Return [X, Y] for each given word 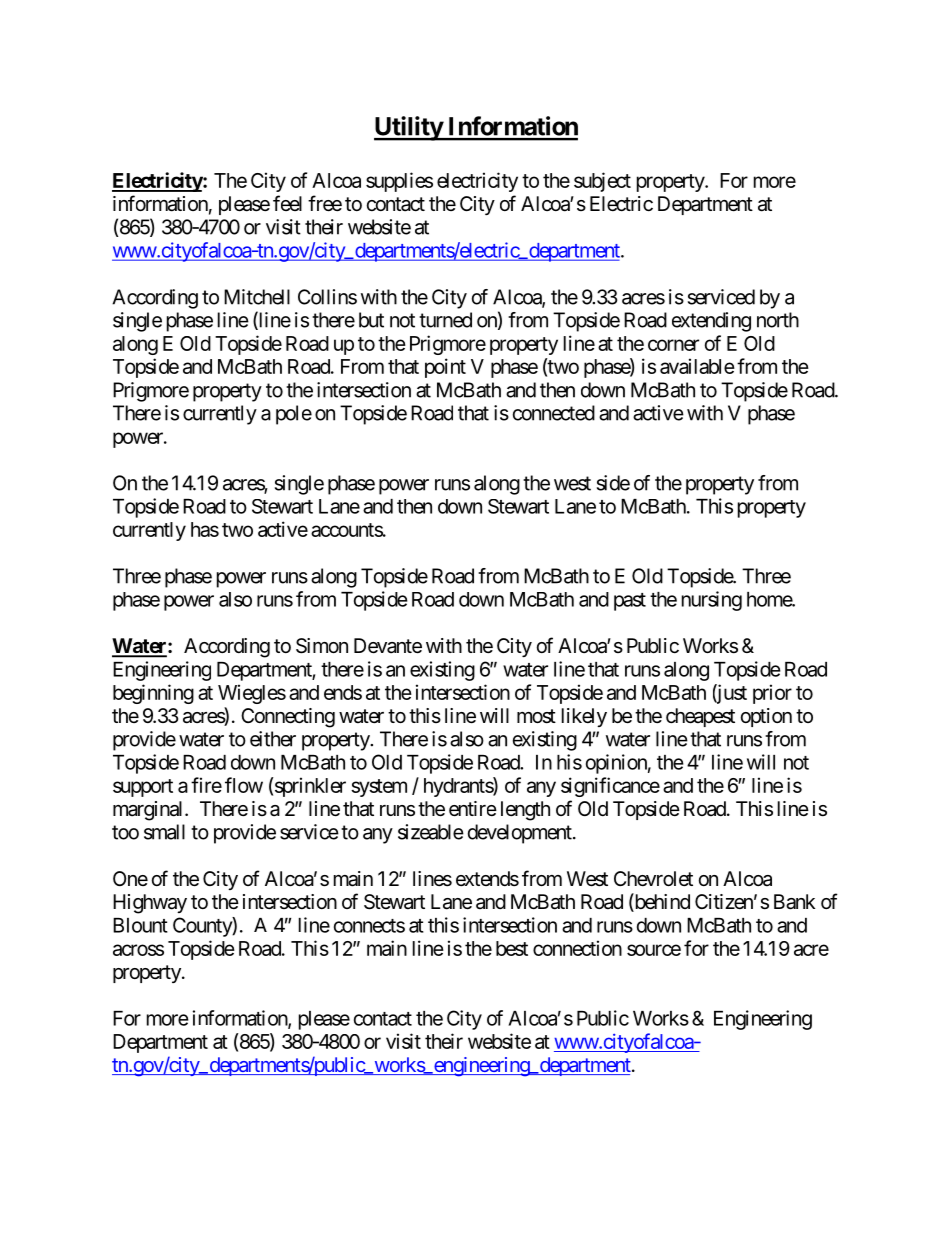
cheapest [700, 717]
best [512, 948]
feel [287, 203]
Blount [140, 925]
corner [673, 345]
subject [602, 182]
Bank [794, 902]
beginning [153, 694]
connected [554, 413]
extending [711, 322]
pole [294, 415]
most [536, 716]
